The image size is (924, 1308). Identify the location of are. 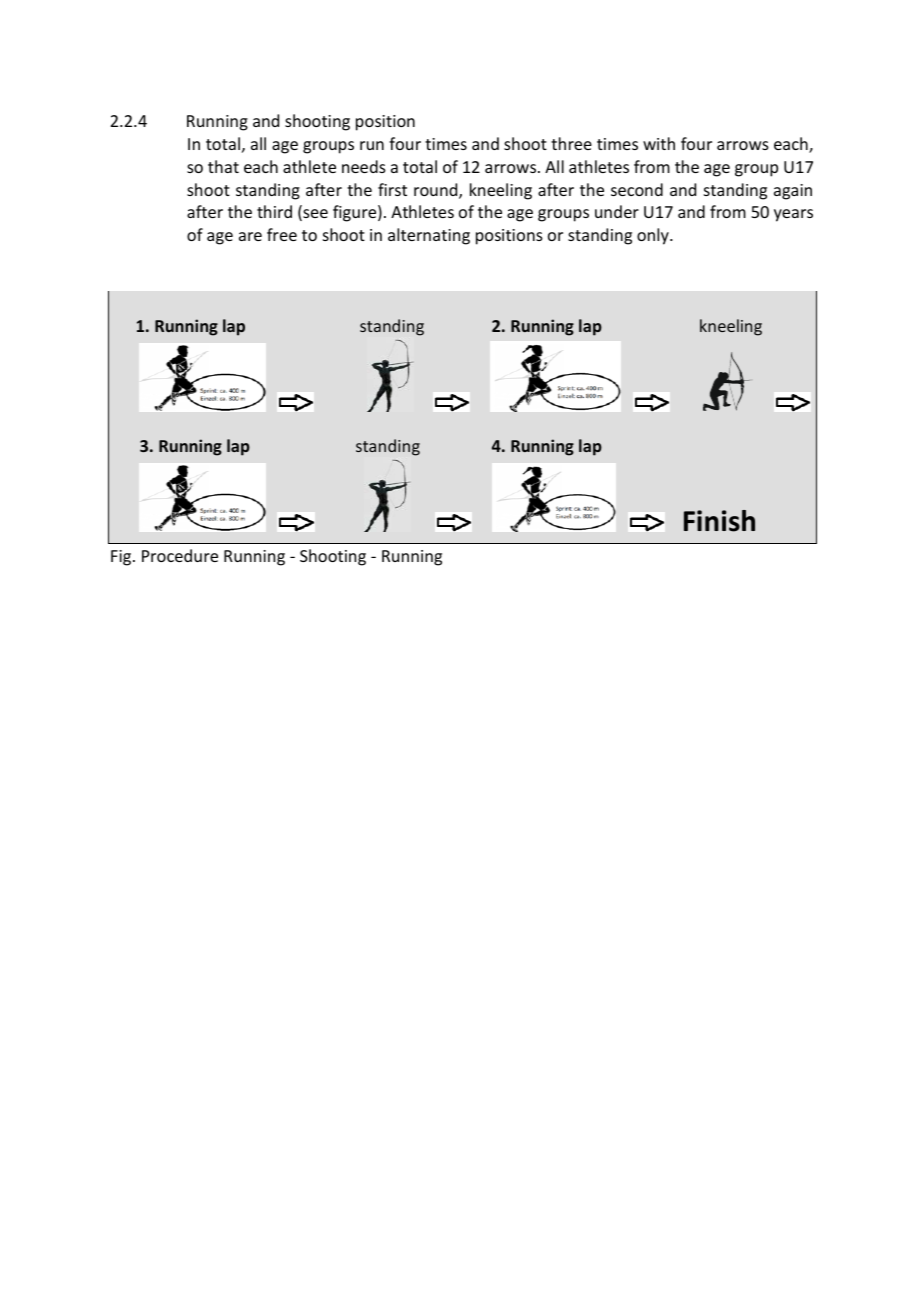
(250, 236).
